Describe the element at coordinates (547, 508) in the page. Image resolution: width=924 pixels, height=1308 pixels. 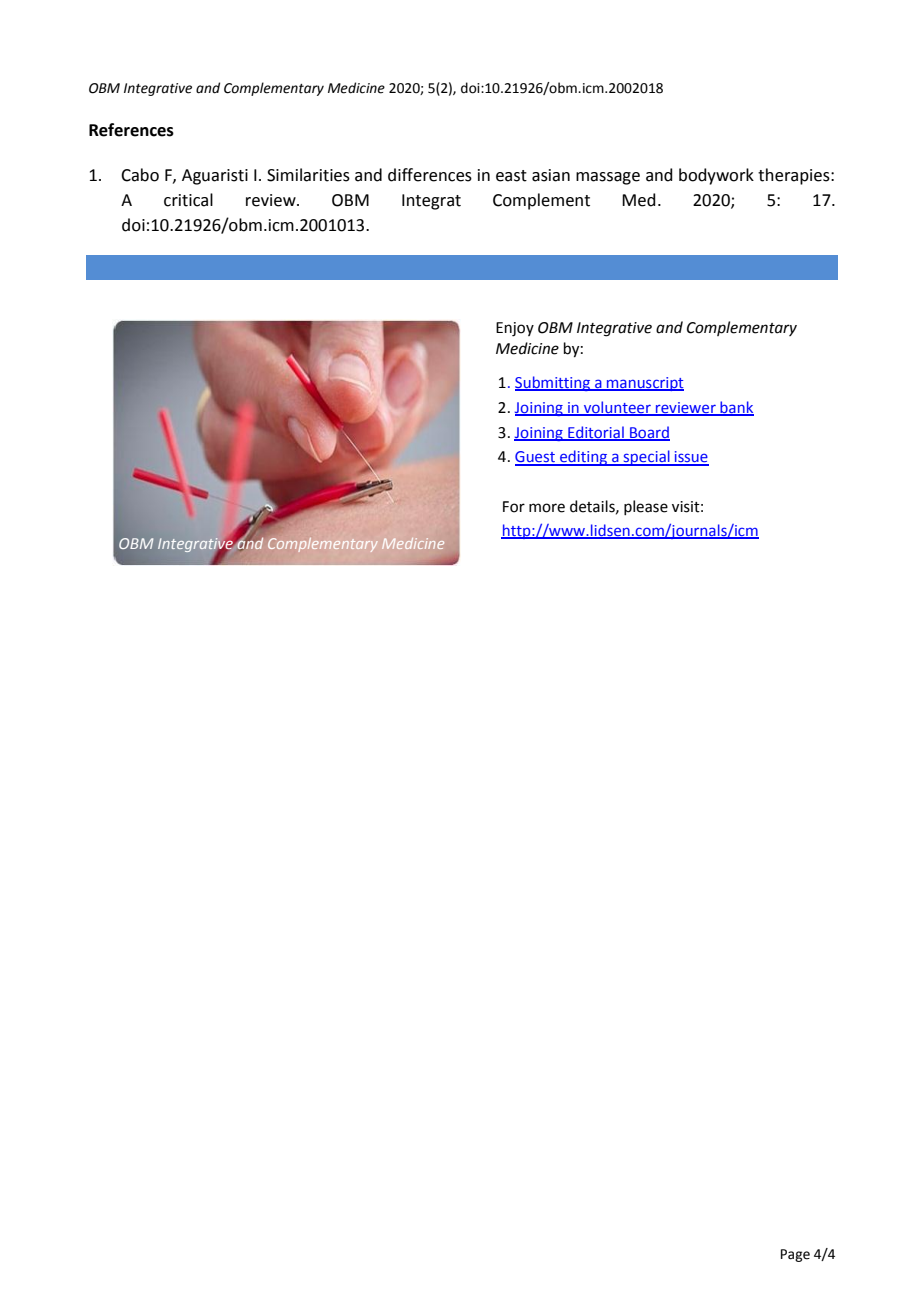
I see `more` at that location.
